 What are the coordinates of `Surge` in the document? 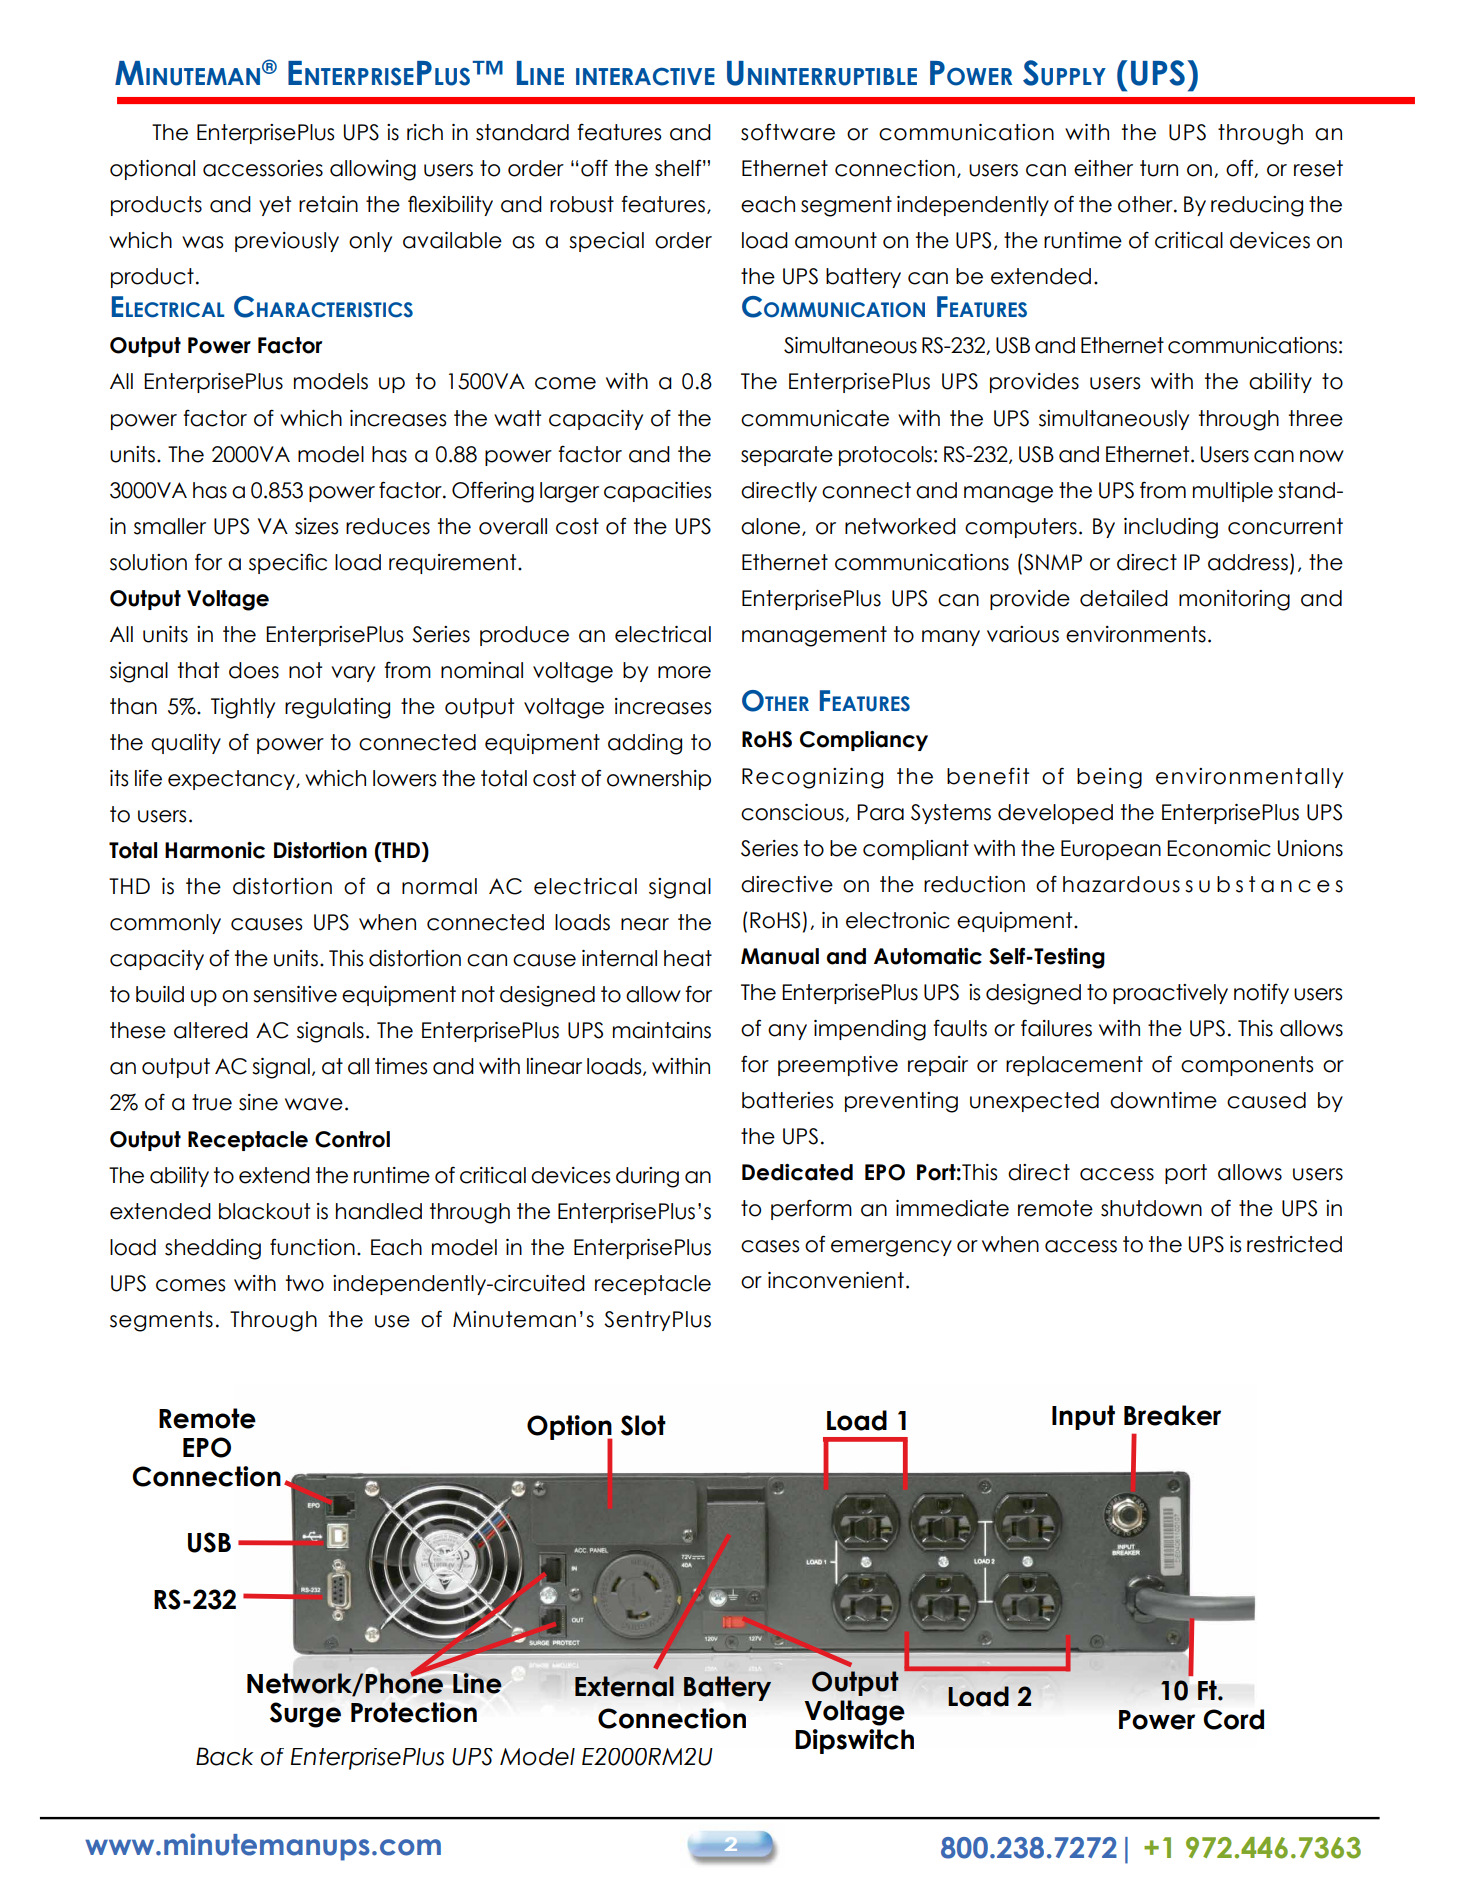 It's located at (305, 1715).
